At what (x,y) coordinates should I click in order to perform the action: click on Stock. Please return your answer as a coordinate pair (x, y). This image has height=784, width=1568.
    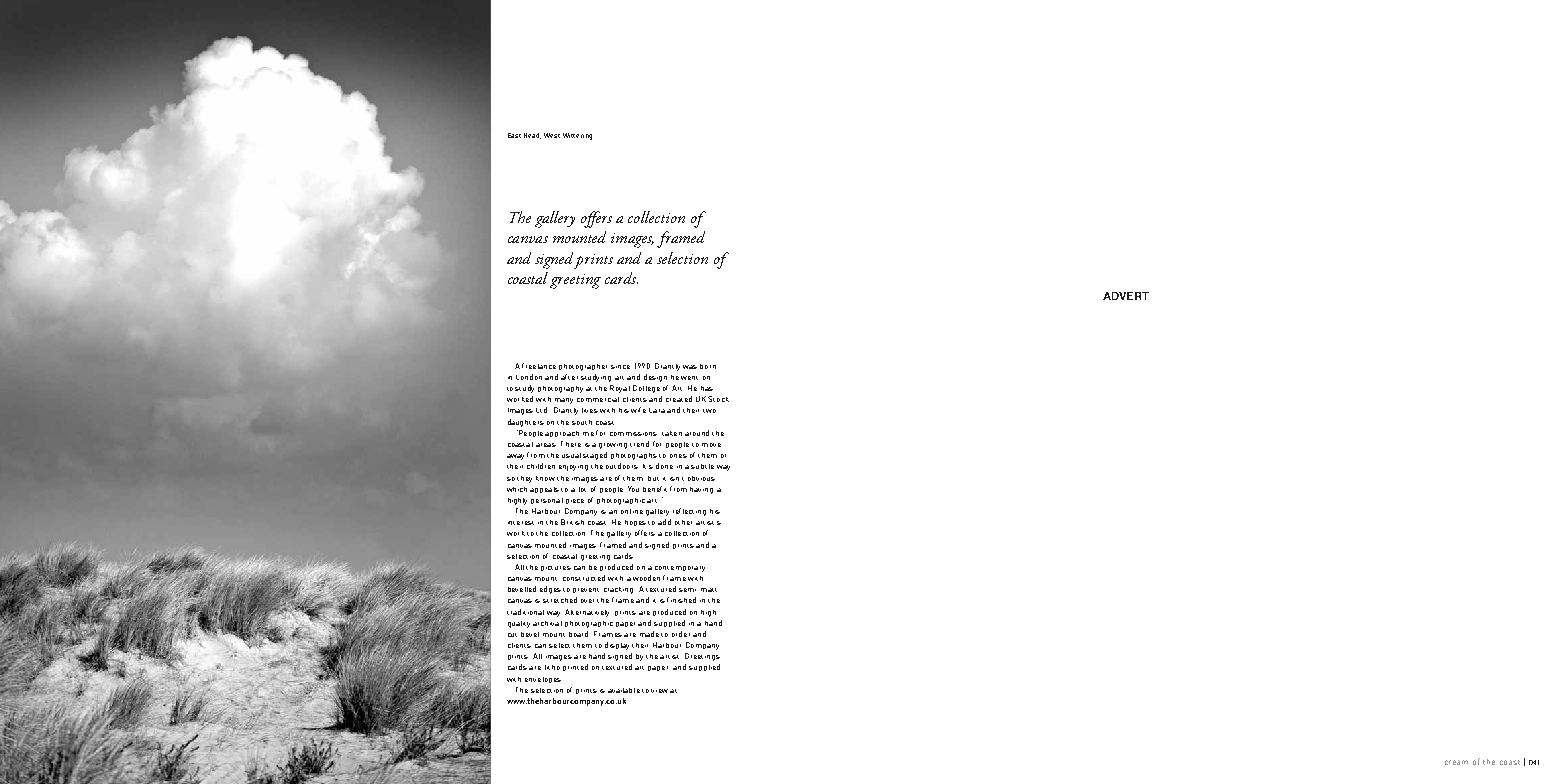
    Looking at the image, I should click on (718, 399).
